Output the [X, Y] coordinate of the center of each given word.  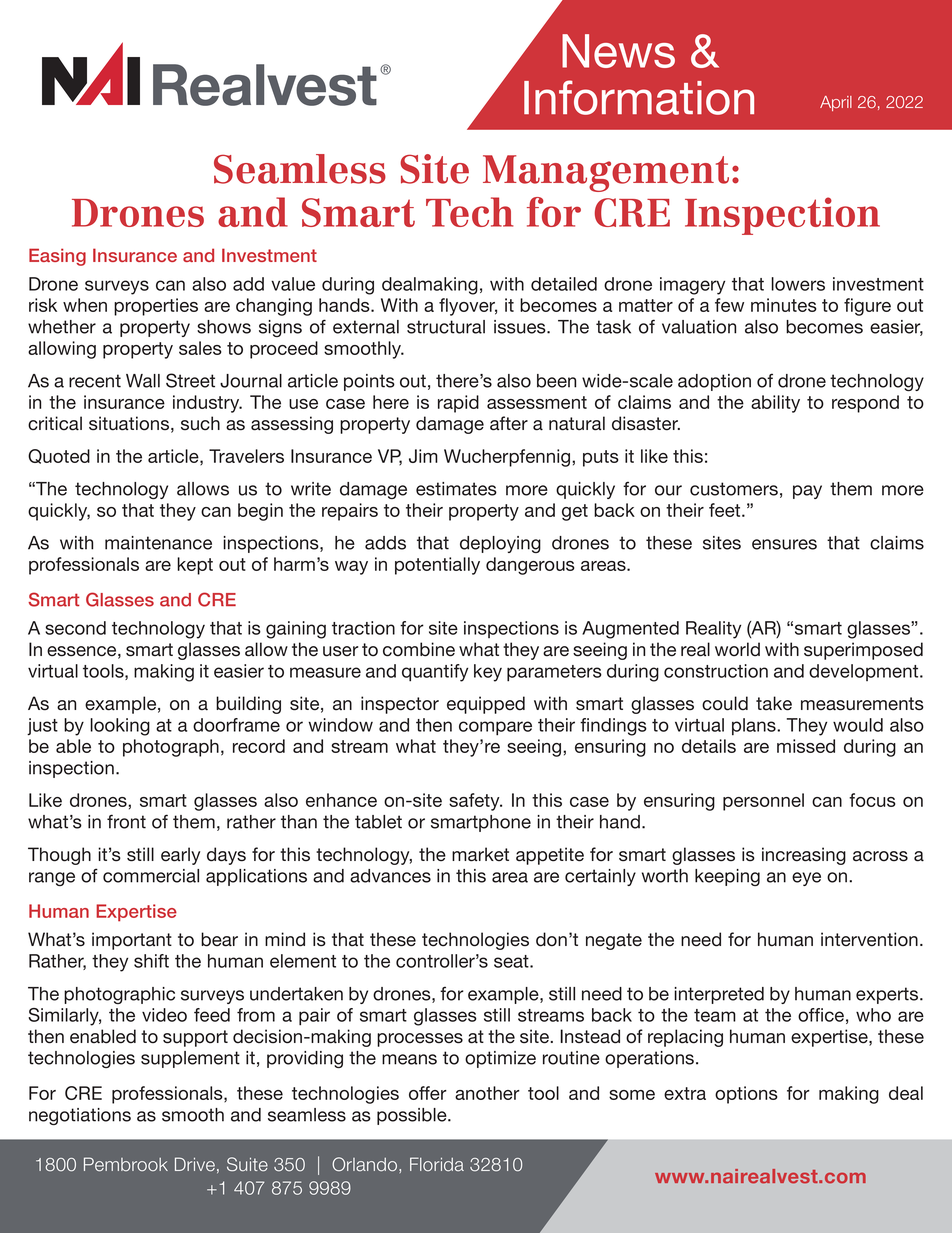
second [75, 628]
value [293, 284]
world [737, 649]
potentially [437, 566]
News [618, 51]
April [836, 103]
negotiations [80, 1116]
